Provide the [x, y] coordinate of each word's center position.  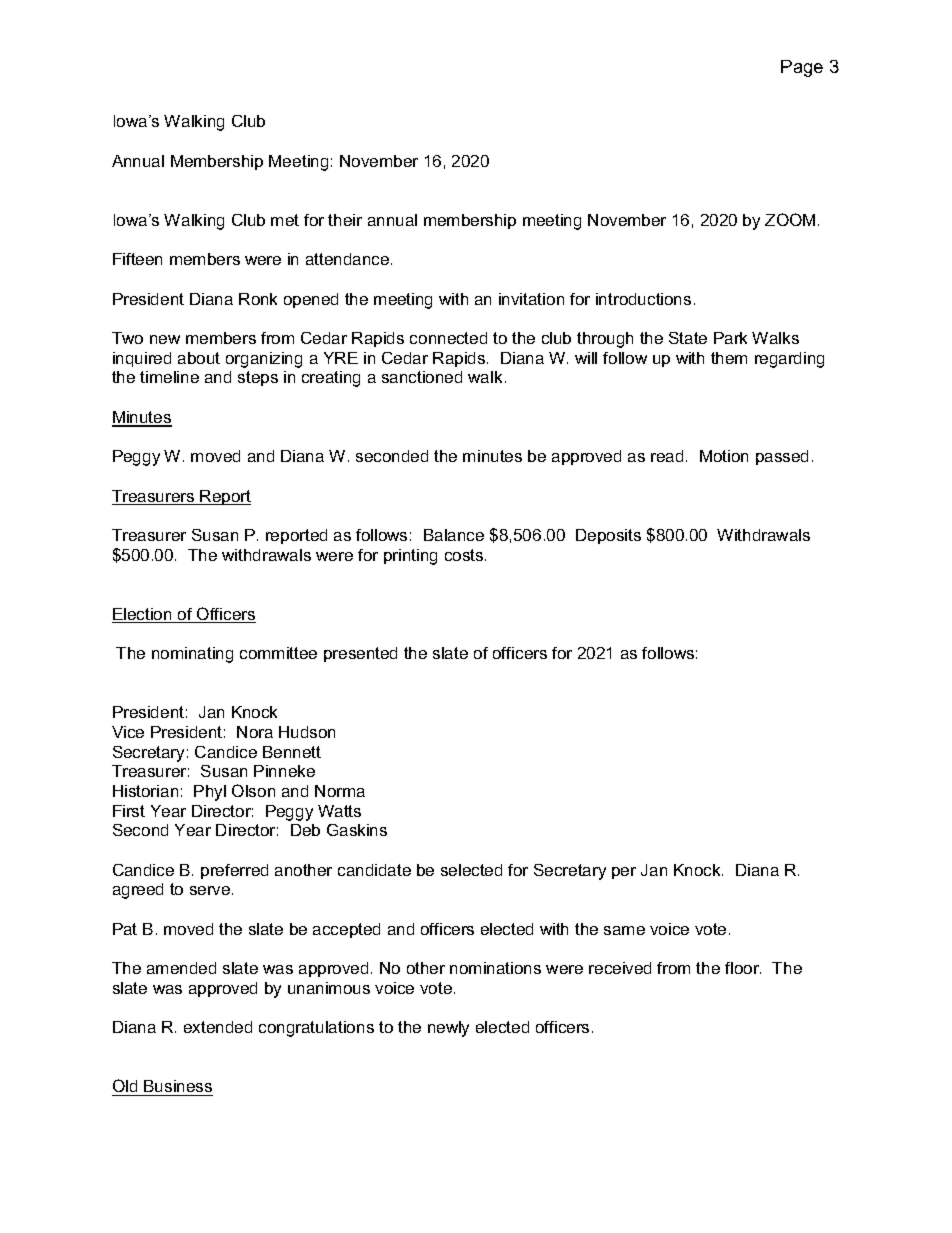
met [285, 220]
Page [802, 68]
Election [143, 615]
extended [218, 1027]
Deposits [608, 536]
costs [465, 555]
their [345, 220]
